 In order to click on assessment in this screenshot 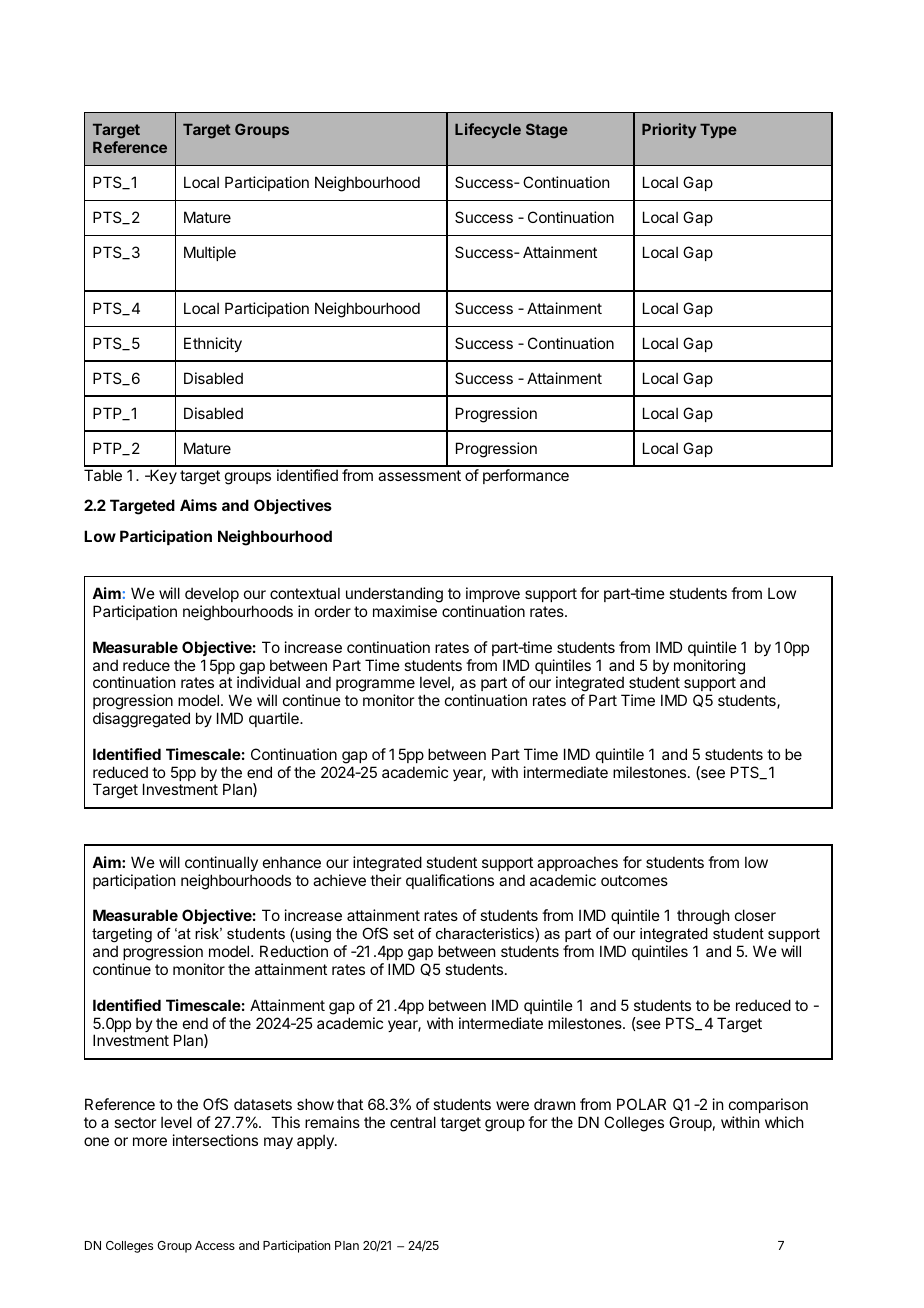, I will do `click(419, 475)`.
